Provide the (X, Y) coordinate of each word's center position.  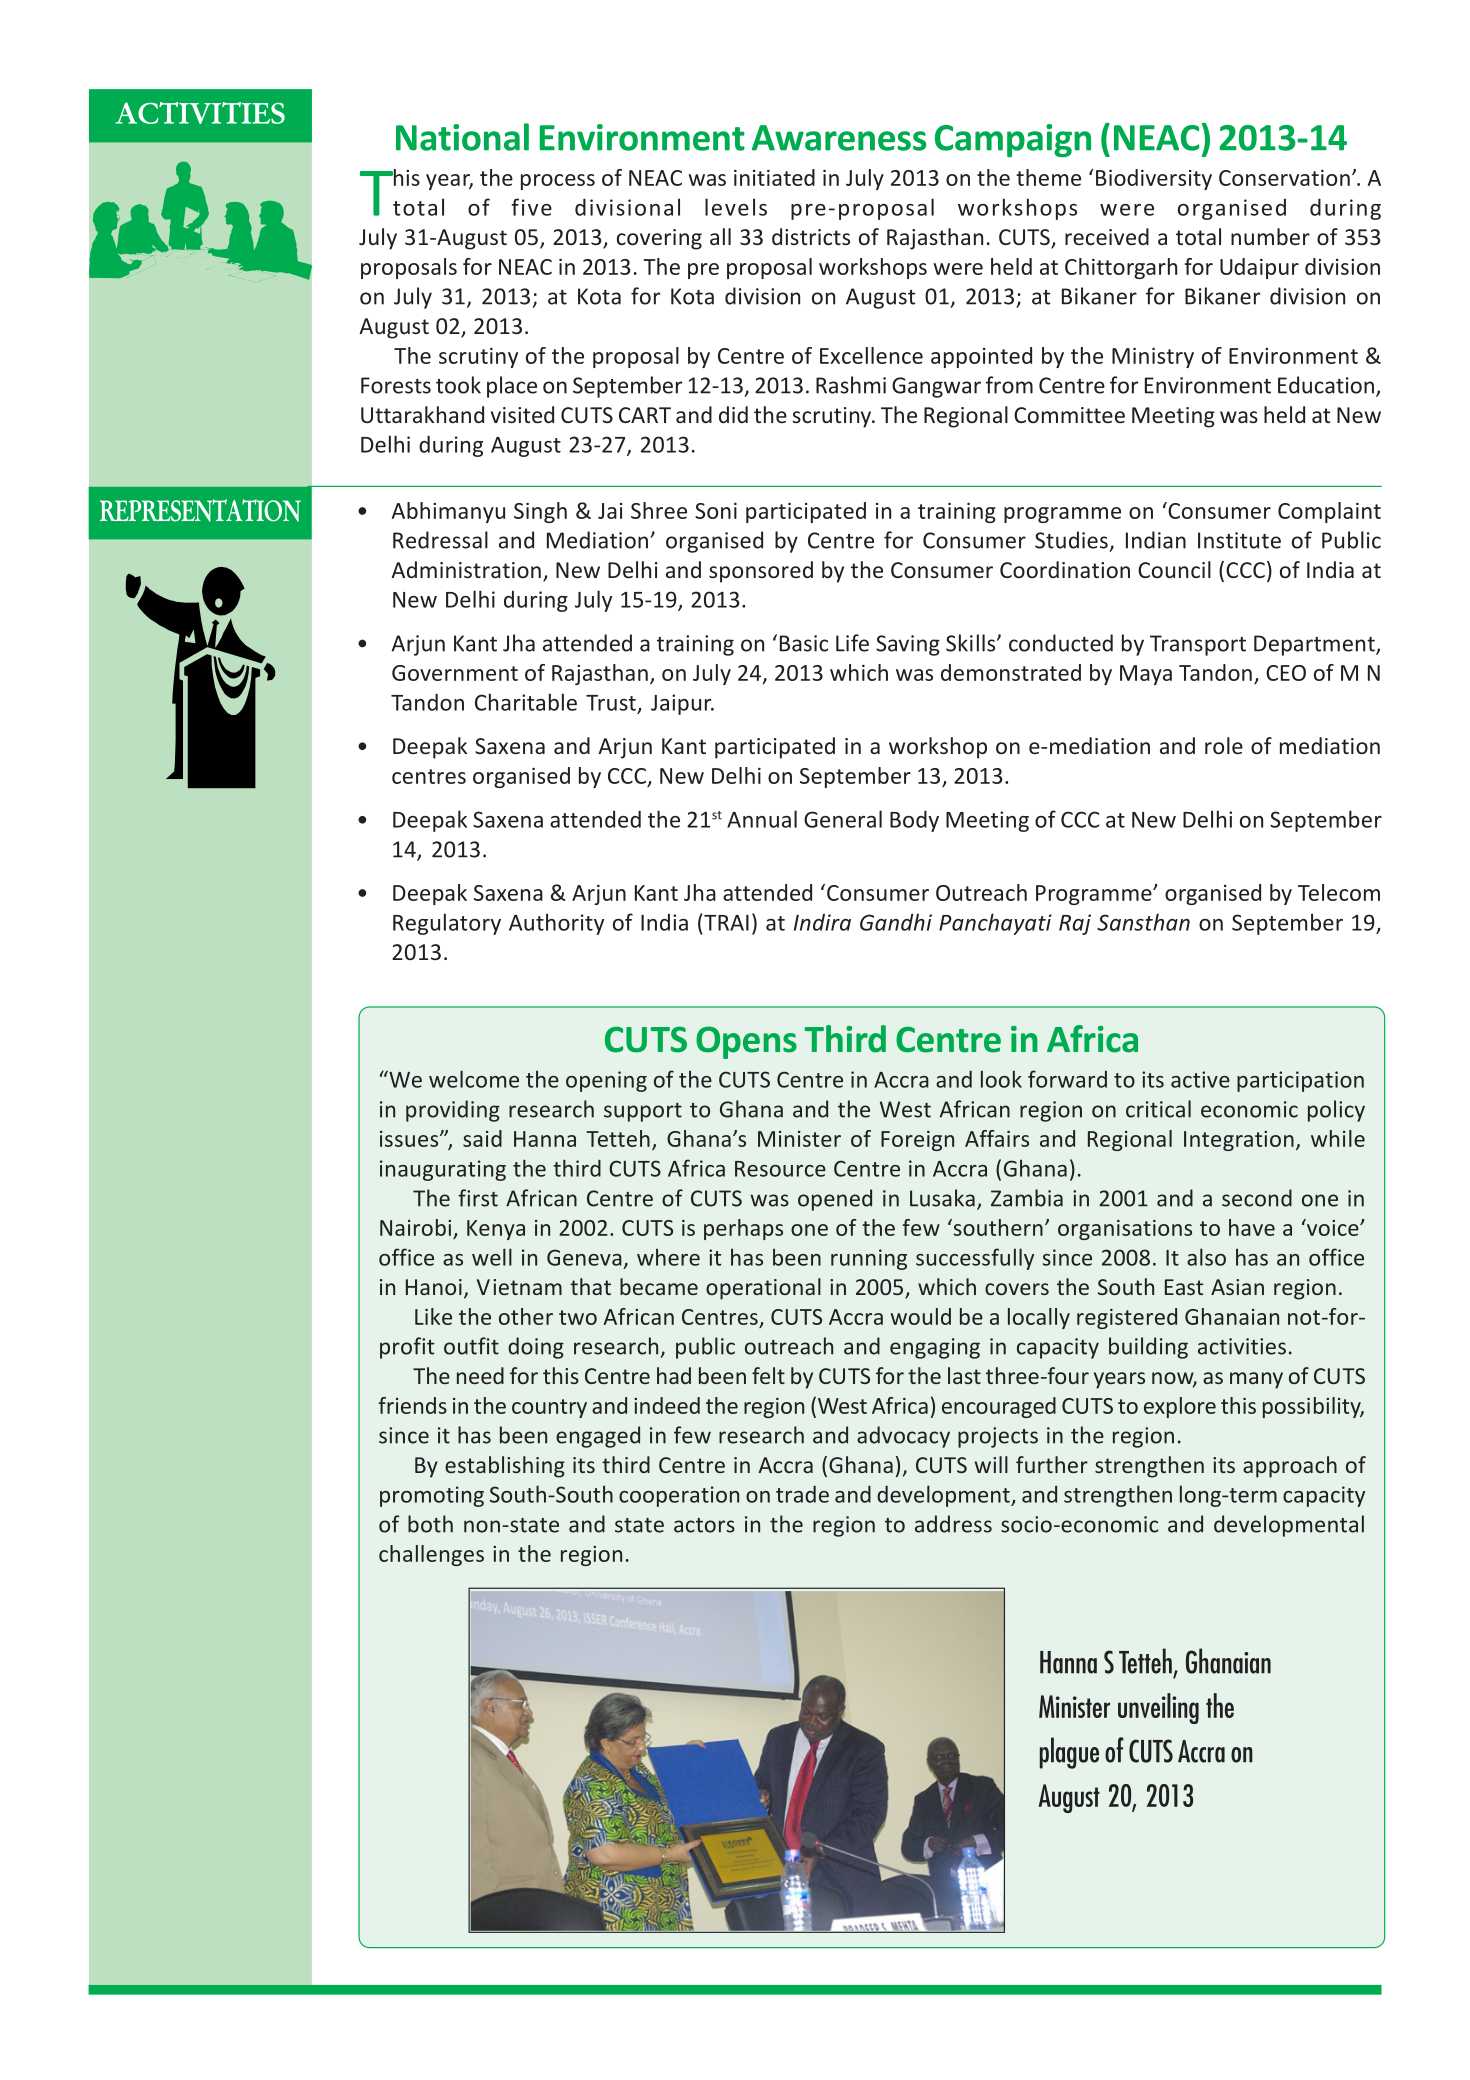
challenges (431, 1555)
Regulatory (447, 924)
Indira (822, 922)
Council (1174, 569)
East (1184, 1287)
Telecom (1339, 892)
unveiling (1158, 1708)
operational (763, 1289)
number (1270, 236)
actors (704, 1525)
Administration (466, 569)
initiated (774, 177)
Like (433, 1316)
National (462, 137)
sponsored (761, 572)
